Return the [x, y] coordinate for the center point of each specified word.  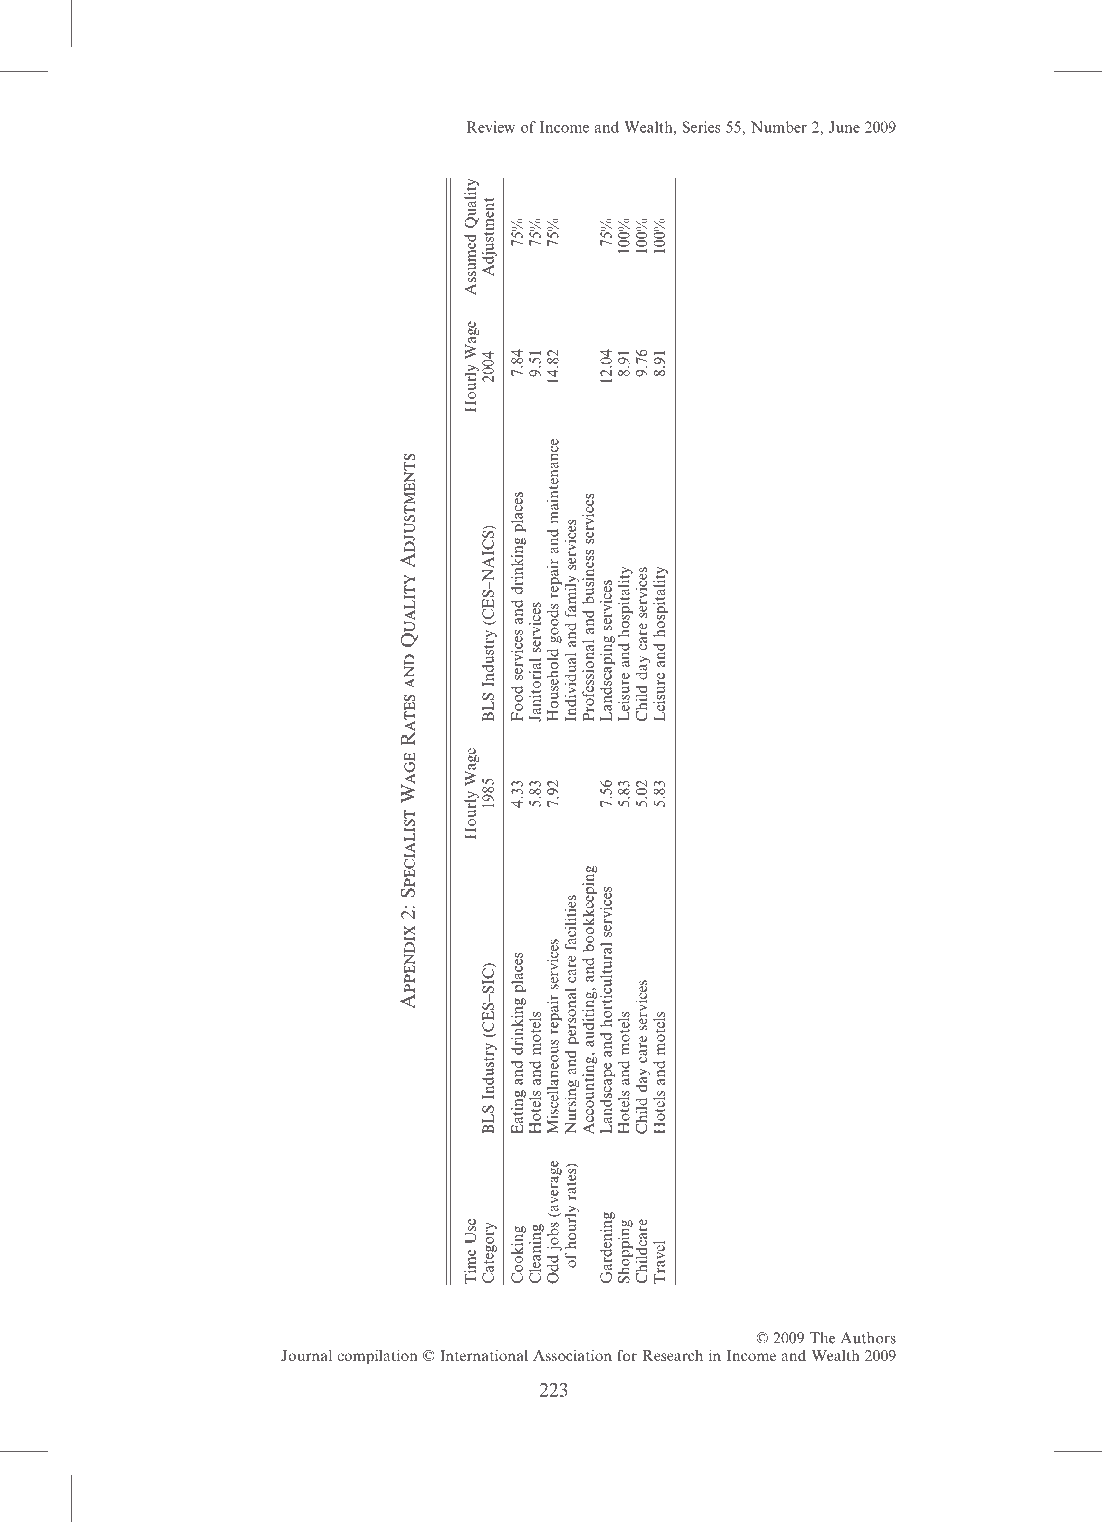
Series [701, 127]
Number [779, 127]
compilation [377, 1357]
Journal [306, 1355]
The [822, 1338]
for [627, 1355]
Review [491, 127]
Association [572, 1355]
